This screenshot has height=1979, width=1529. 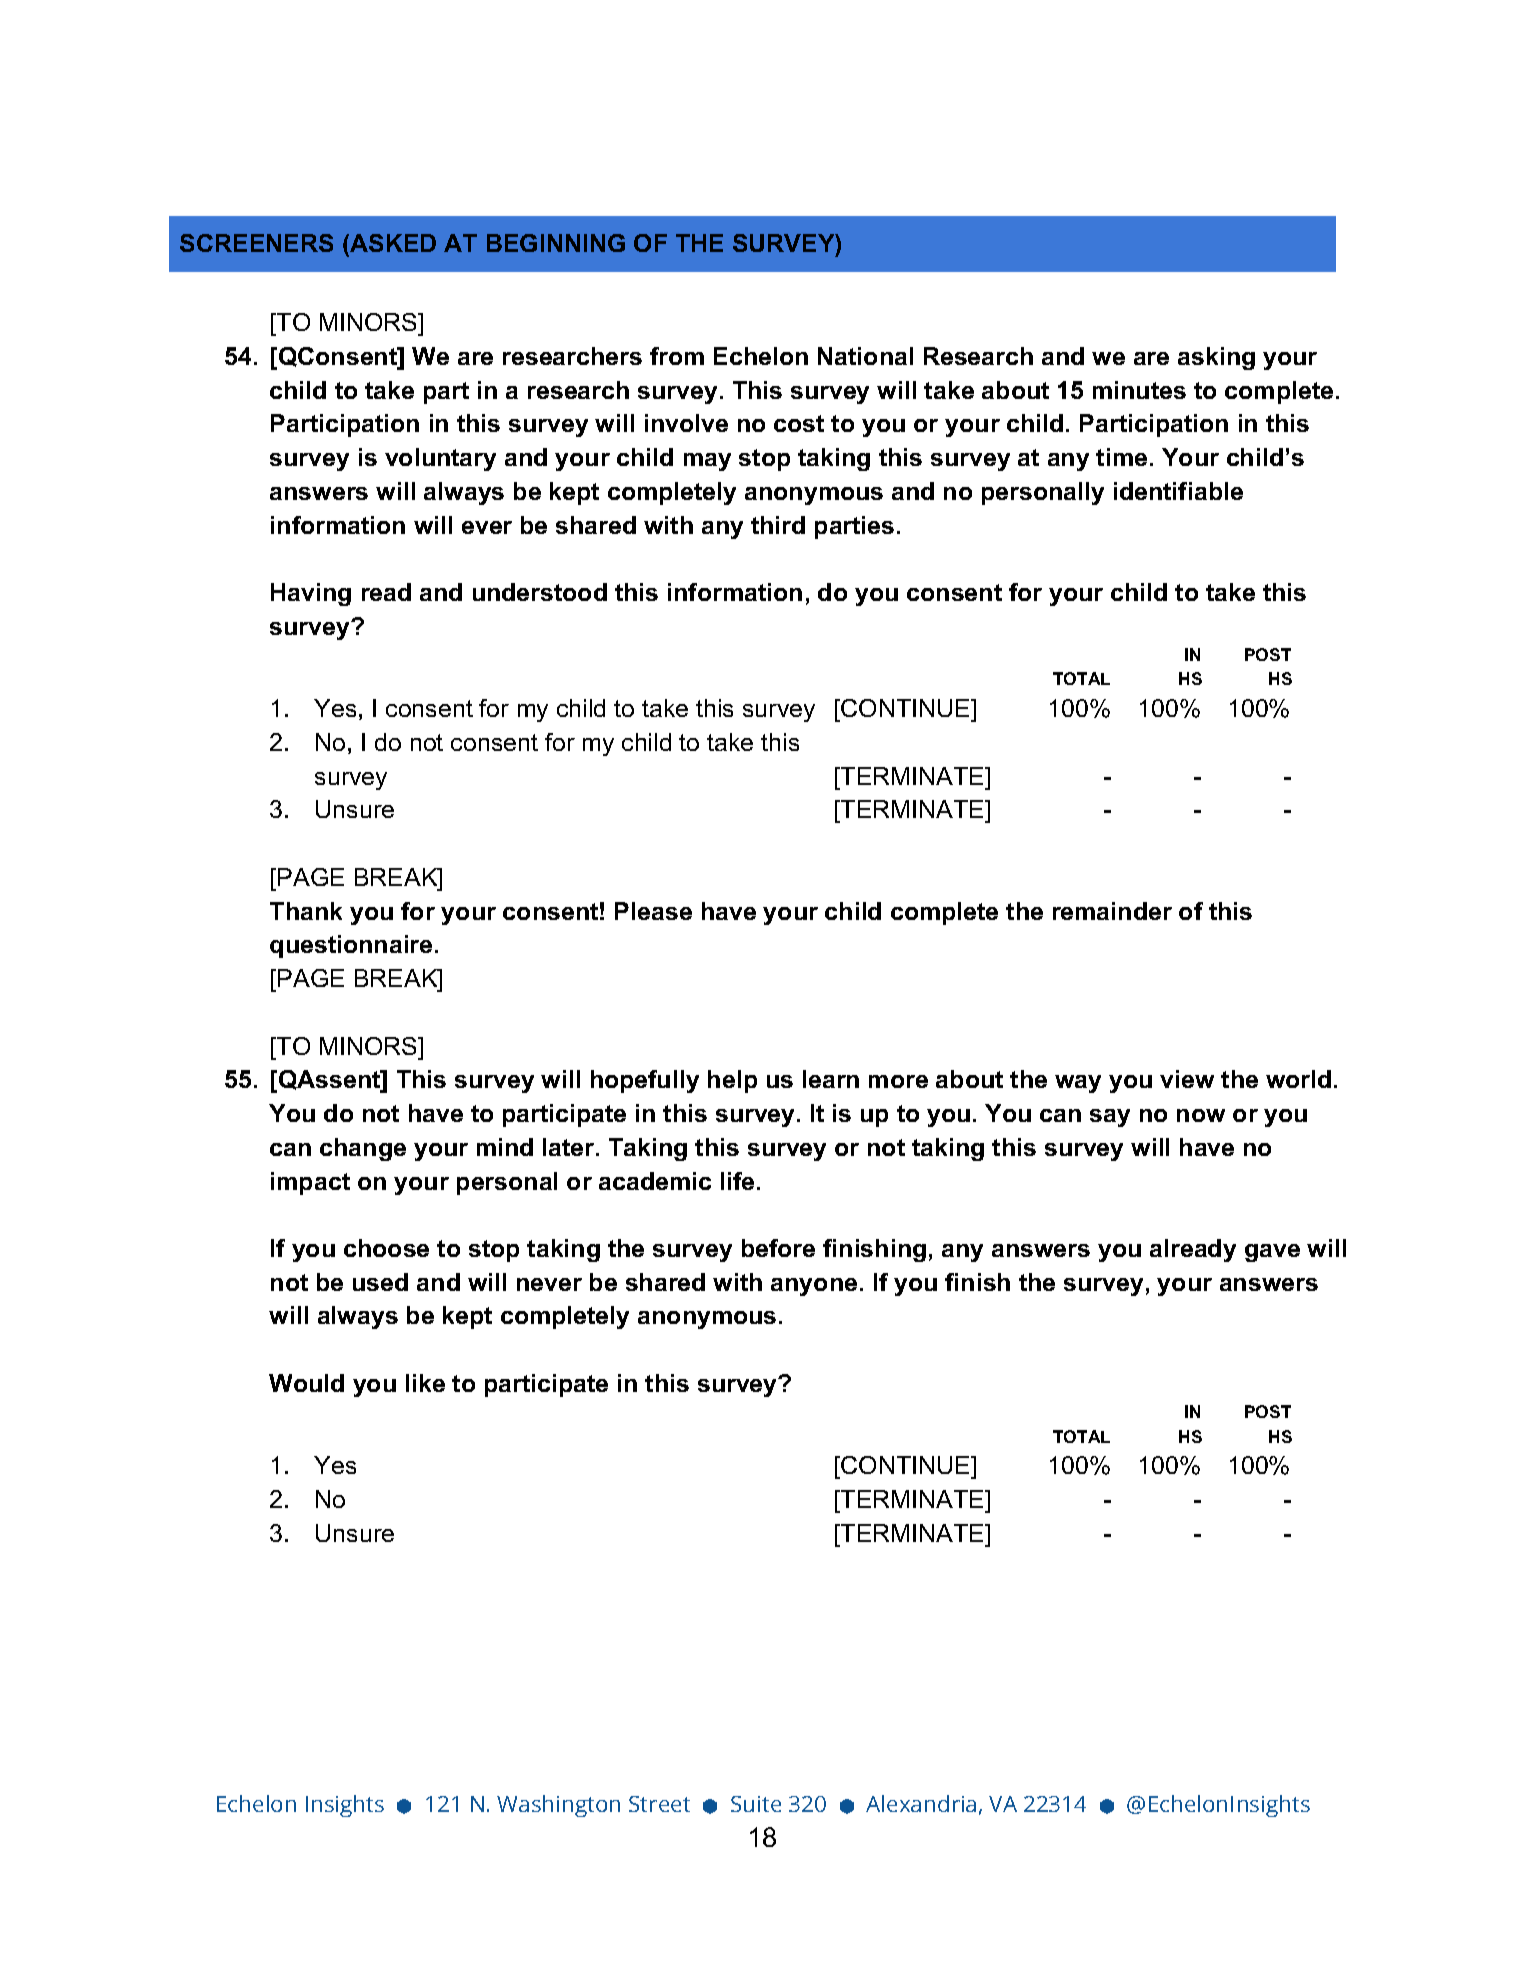 I want to click on Washington, so click(x=558, y=1806).
